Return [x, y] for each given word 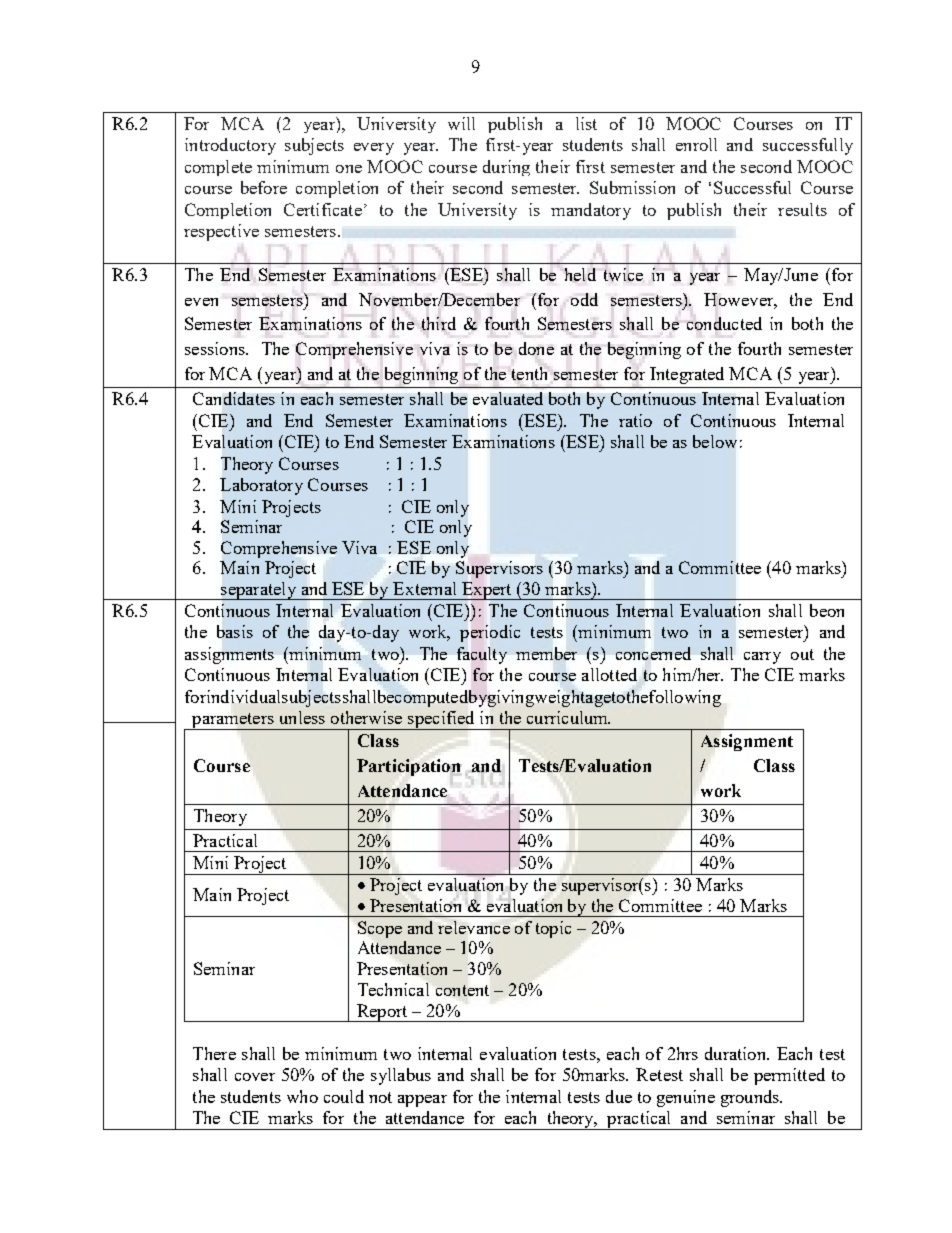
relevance [474, 927]
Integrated [687, 375]
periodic [490, 633]
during [506, 168]
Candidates [234, 398]
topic [553, 929]
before [264, 187]
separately [259, 591]
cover [255, 1077]
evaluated [508, 398]
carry [762, 658]
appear [422, 1101]
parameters [233, 721]
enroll [696, 144]
